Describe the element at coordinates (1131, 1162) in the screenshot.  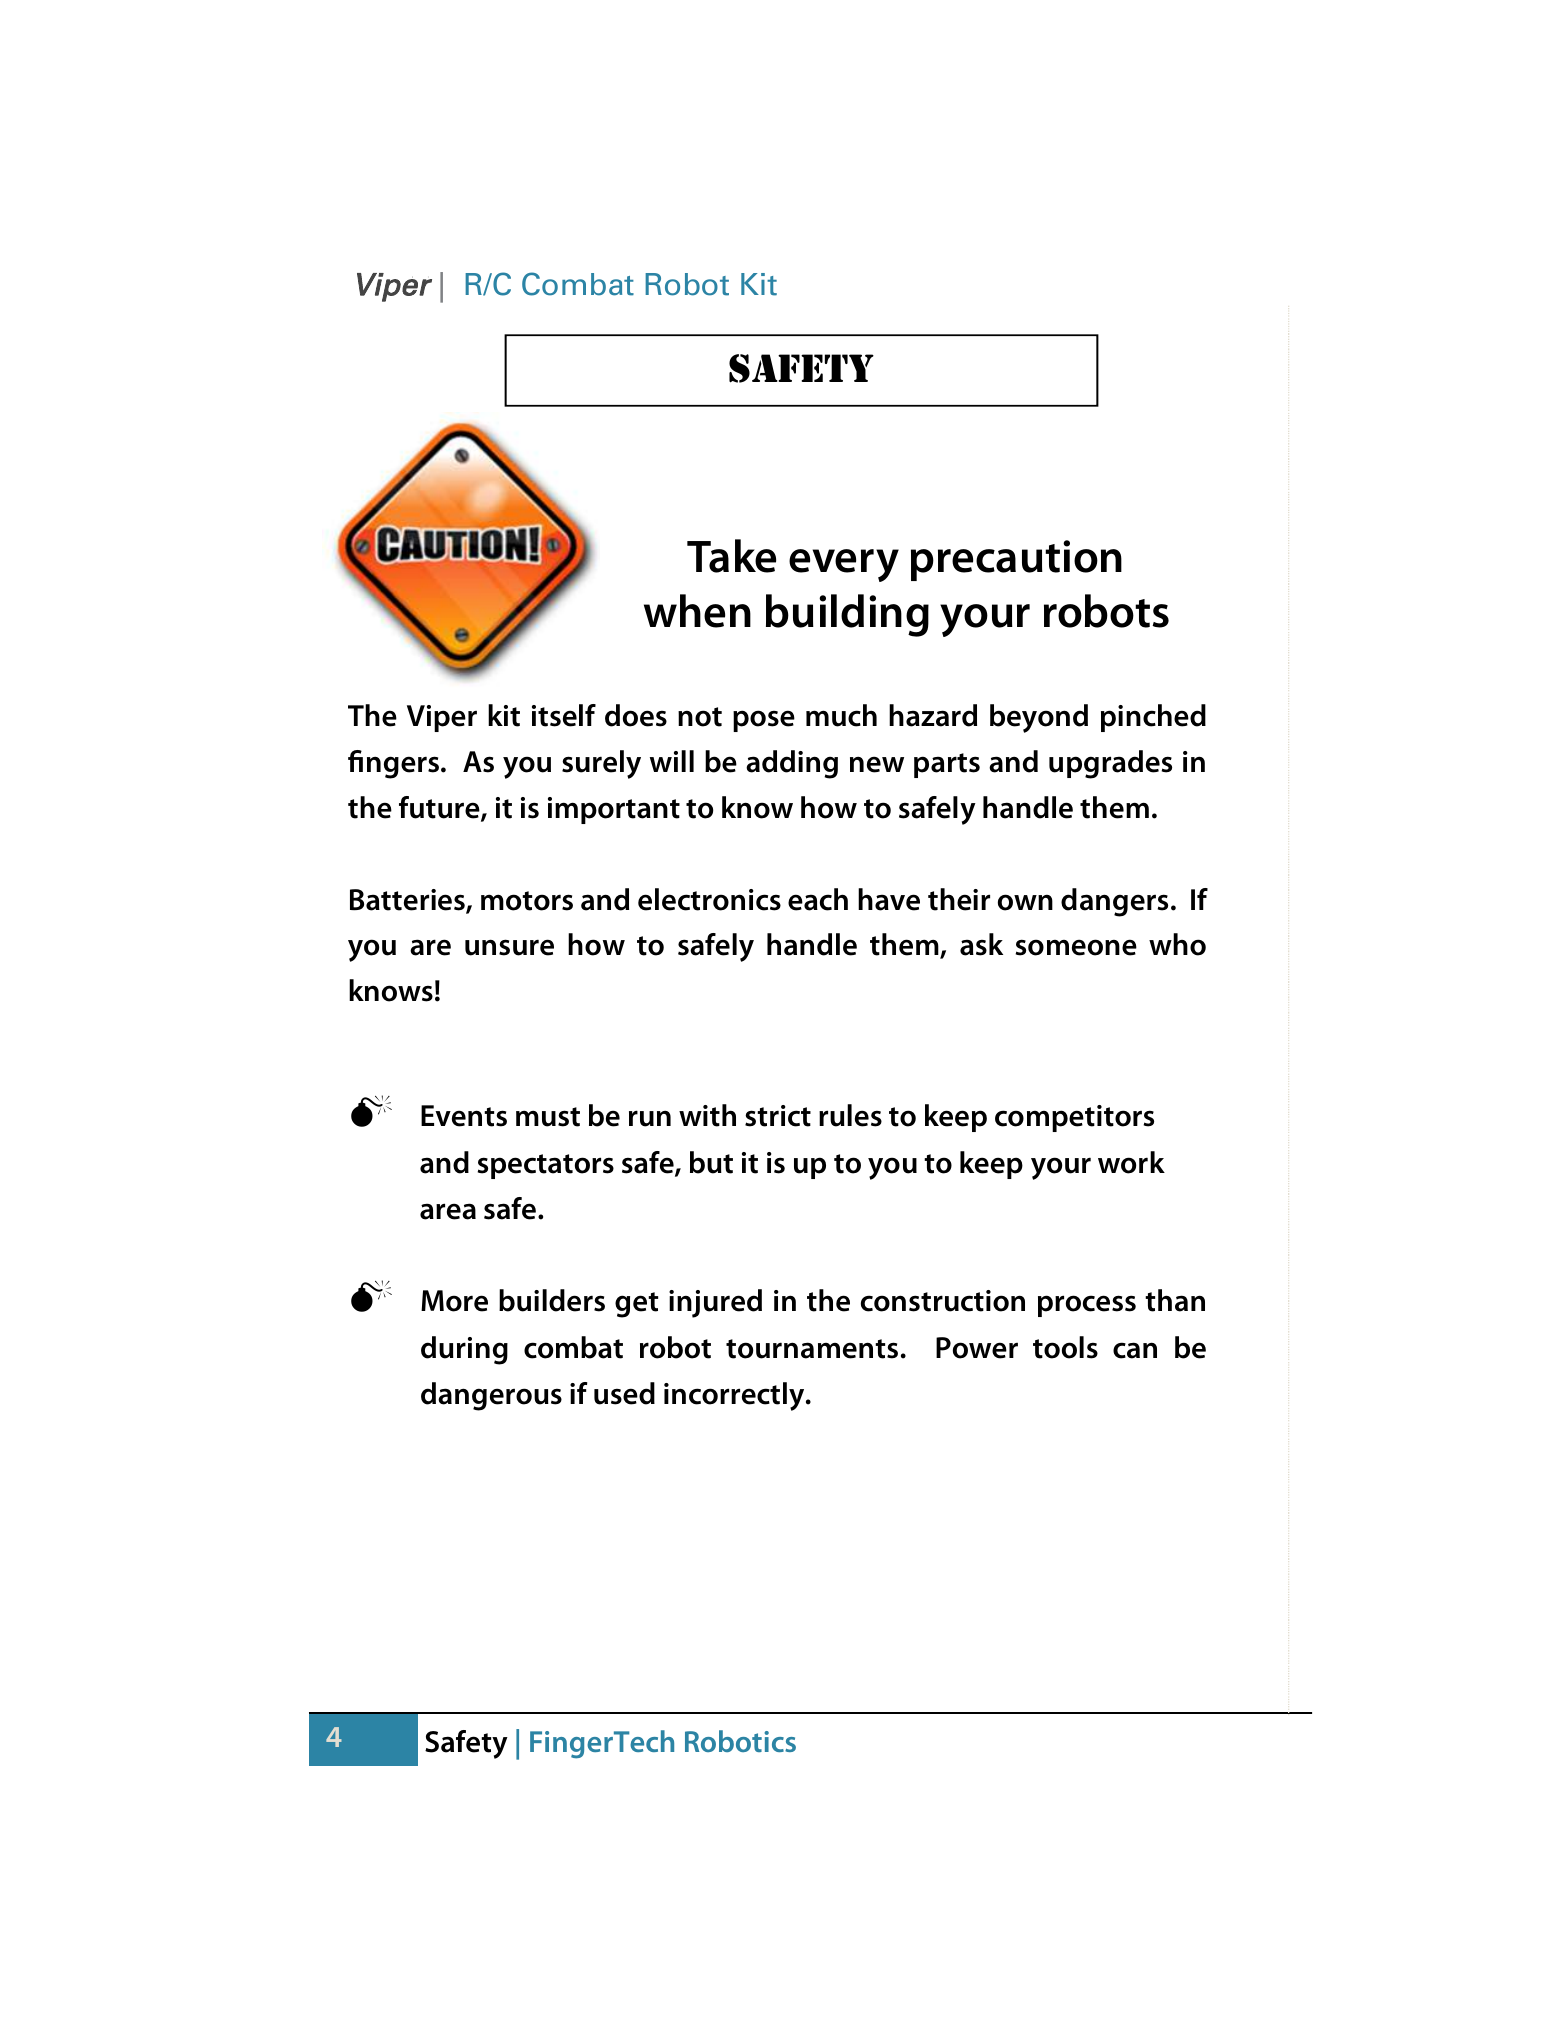
I see `work` at that location.
